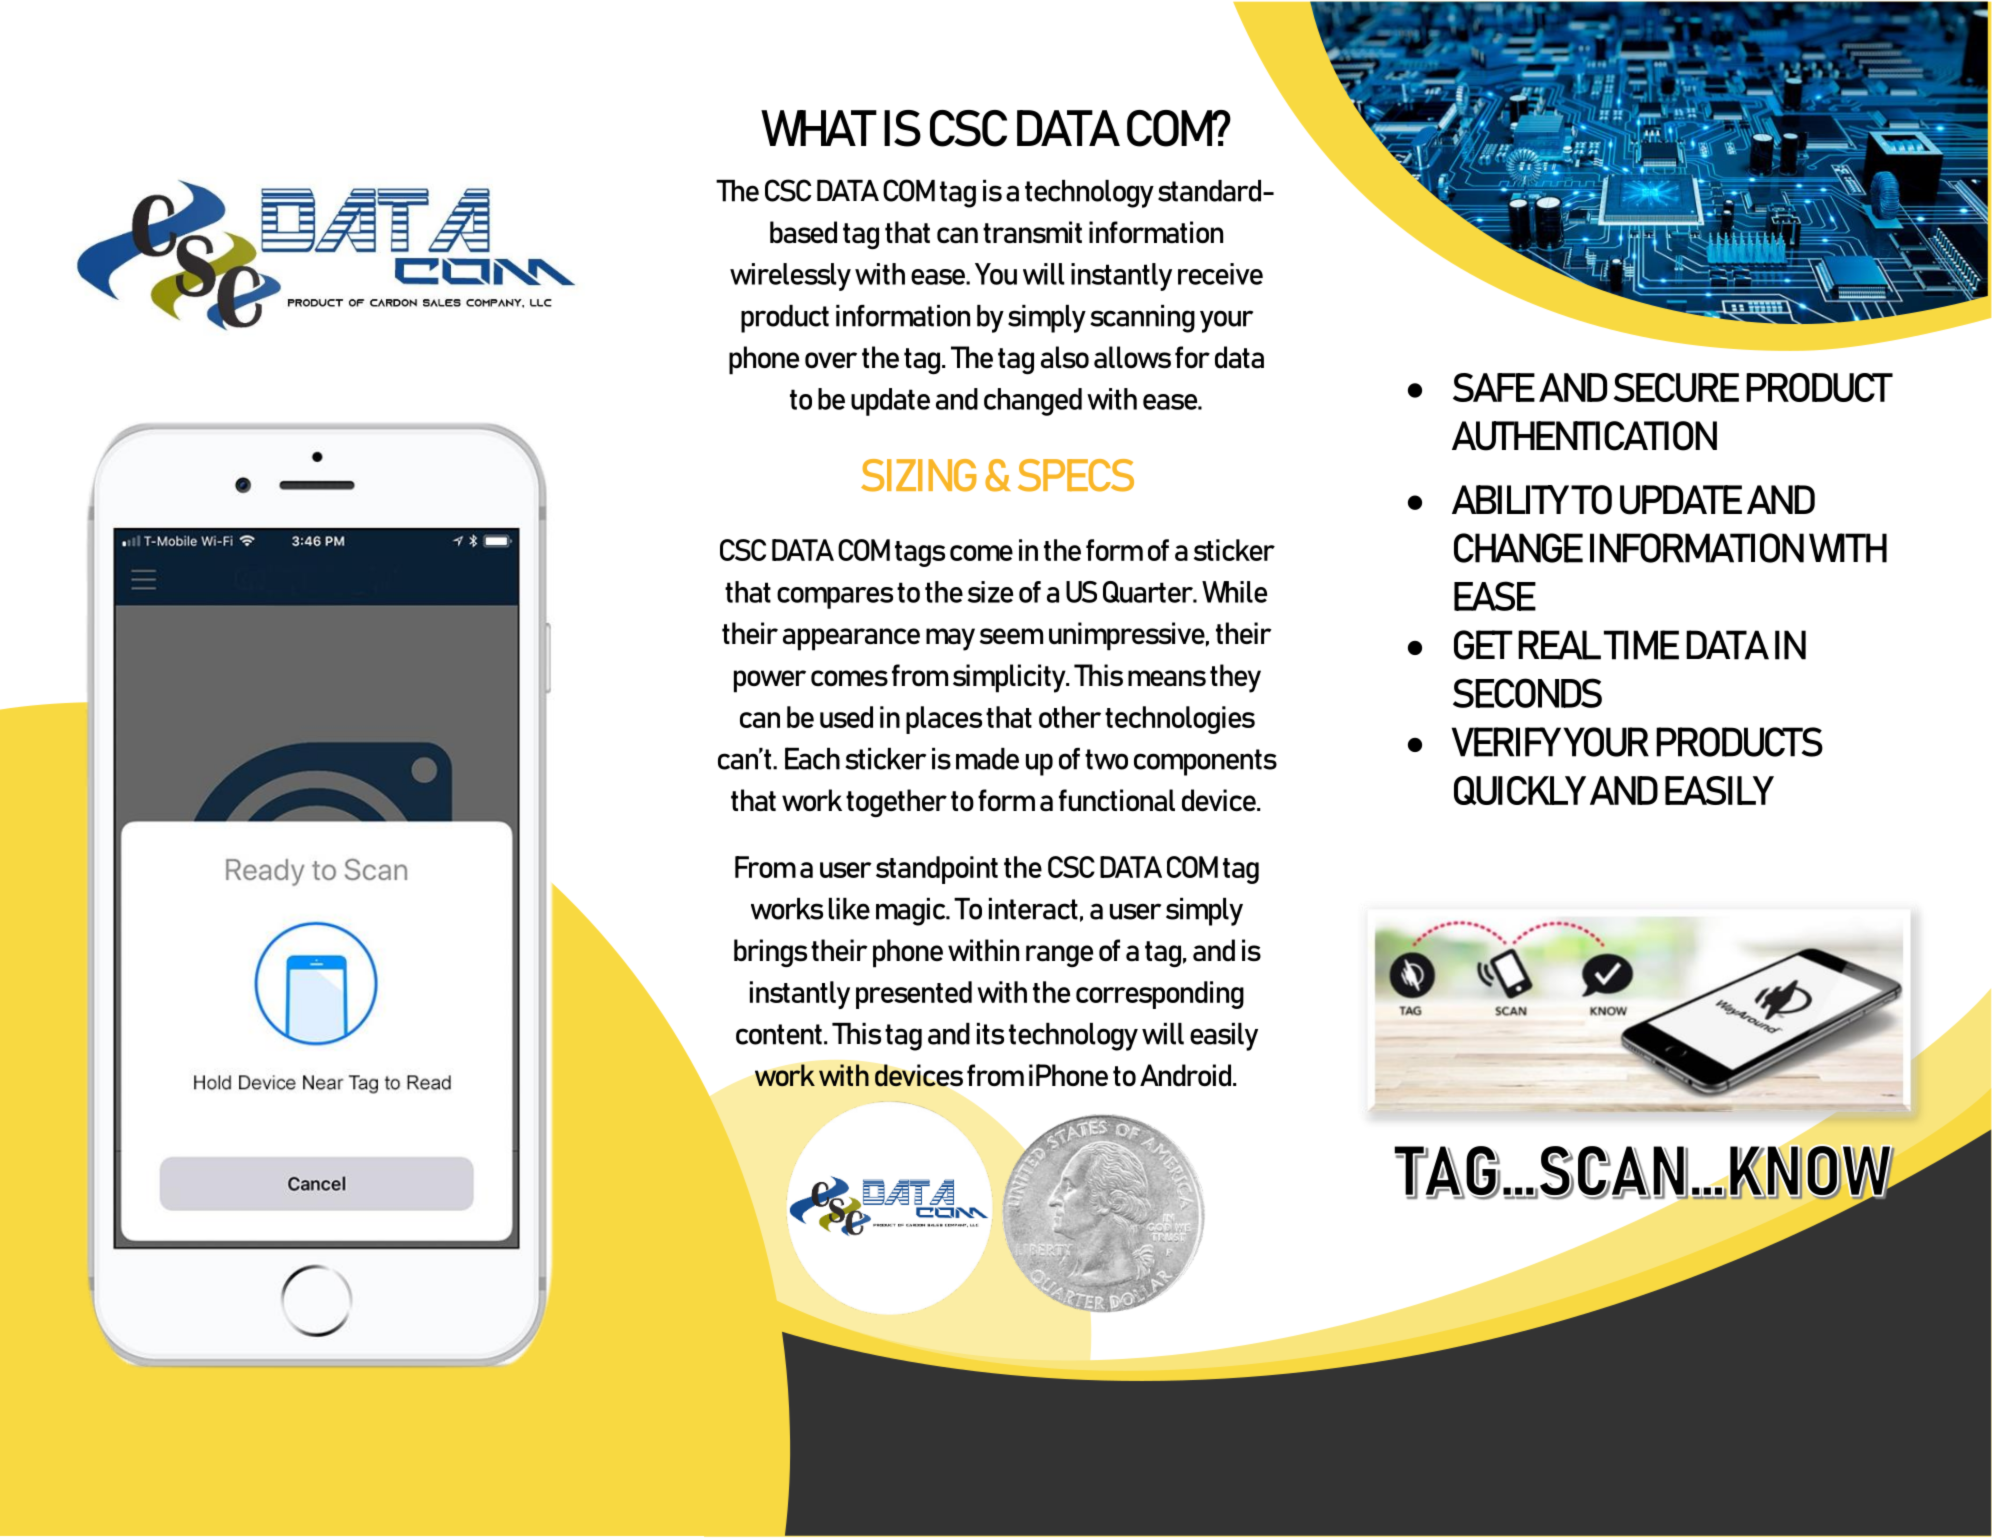 This image has width=1992, height=1539. Describe the element at coordinates (1559, 645) in the image. I see `REAL` at that location.
